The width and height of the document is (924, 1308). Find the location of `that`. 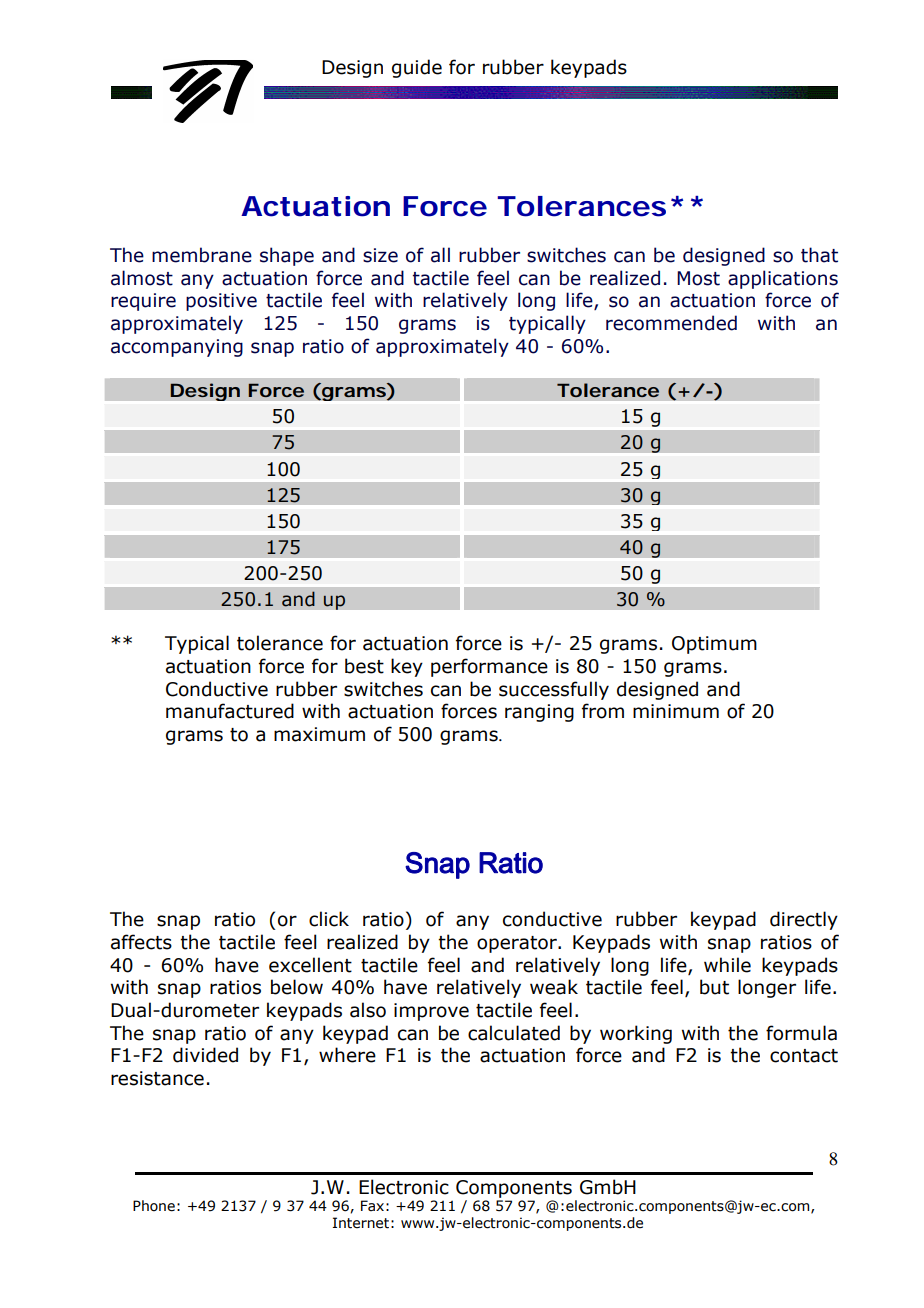

that is located at coordinates (819, 255).
